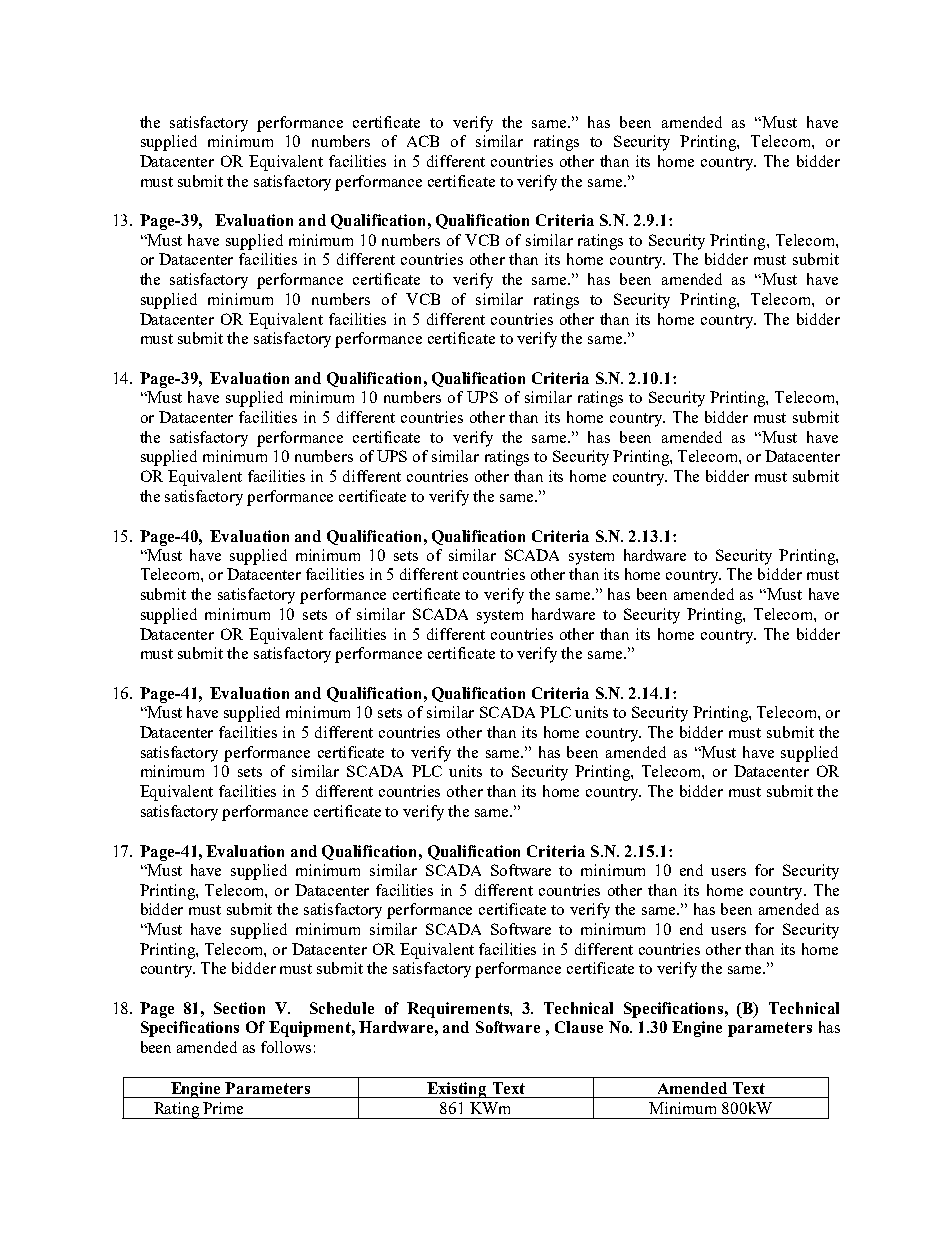  I want to click on Clause, so click(579, 1027).
